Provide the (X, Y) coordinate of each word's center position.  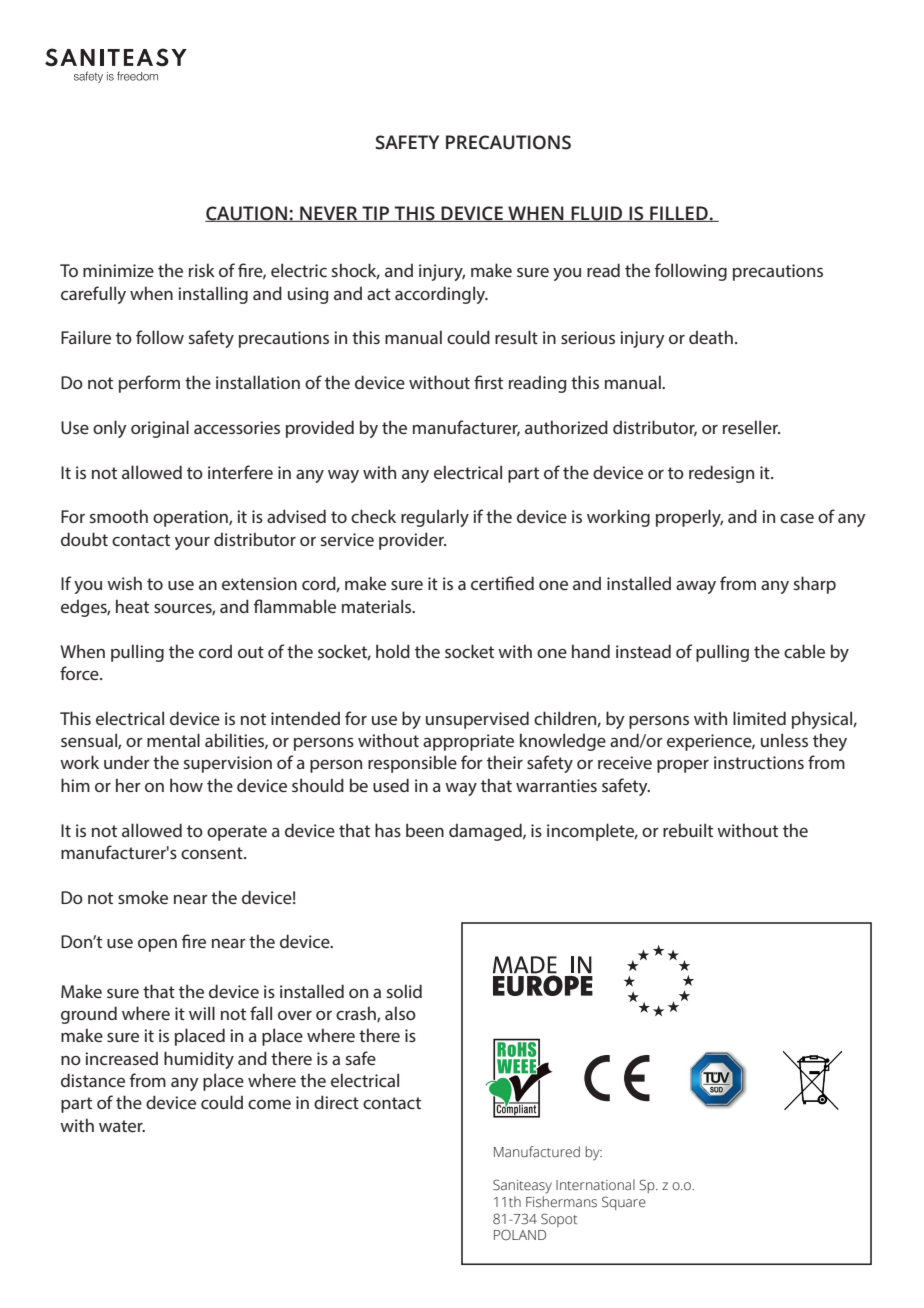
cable (804, 651)
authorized (566, 427)
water (122, 1126)
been (425, 830)
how (186, 785)
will (202, 1013)
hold (393, 651)
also (400, 1013)
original (160, 429)
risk (202, 270)
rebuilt (688, 830)
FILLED (679, 214)
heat (132, 606)
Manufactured (537, 1152)
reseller (751, 427)
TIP (376, 214)
